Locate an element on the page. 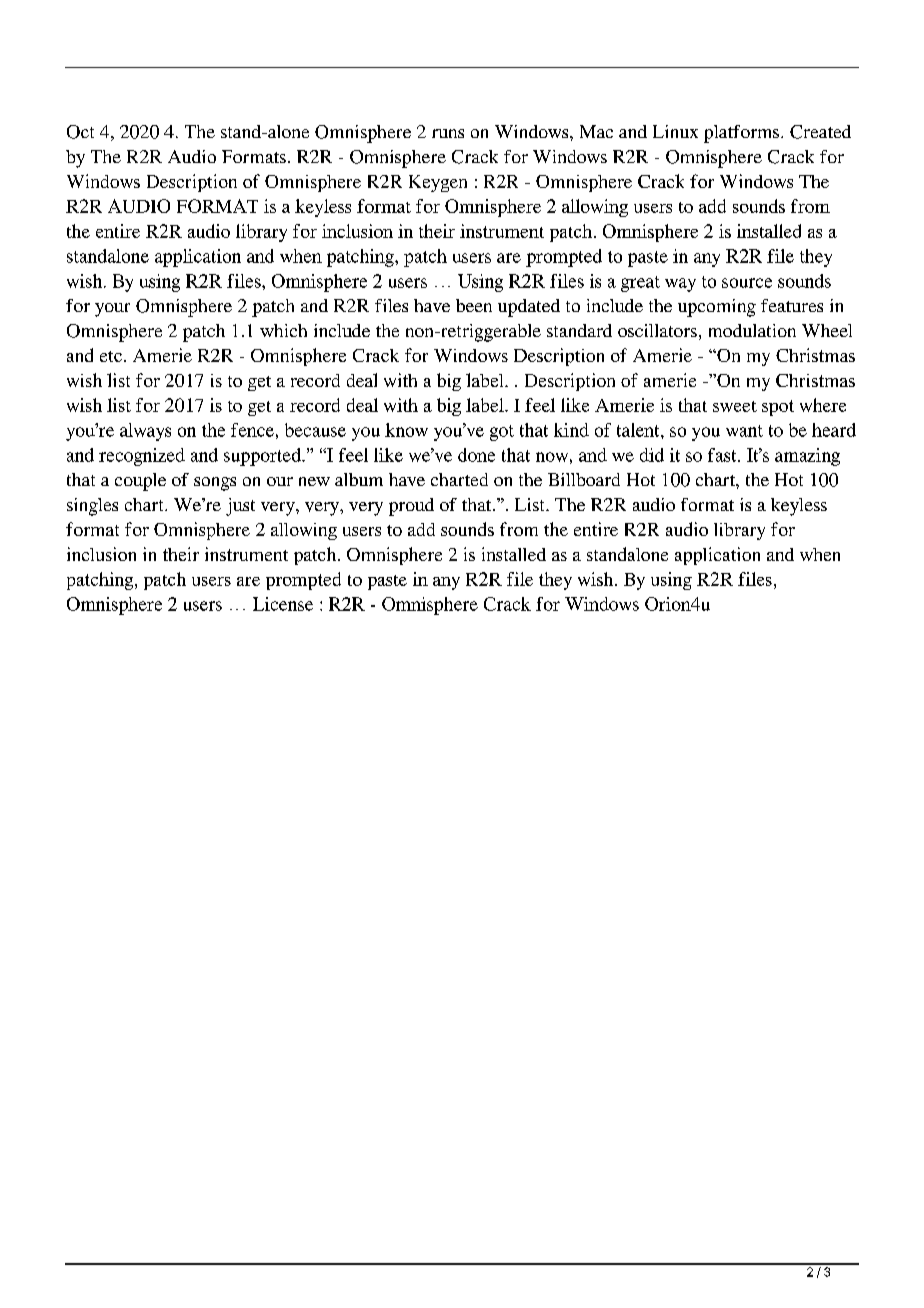 This document has width=924, height=1308. License is located at coordinates (283, 604).
